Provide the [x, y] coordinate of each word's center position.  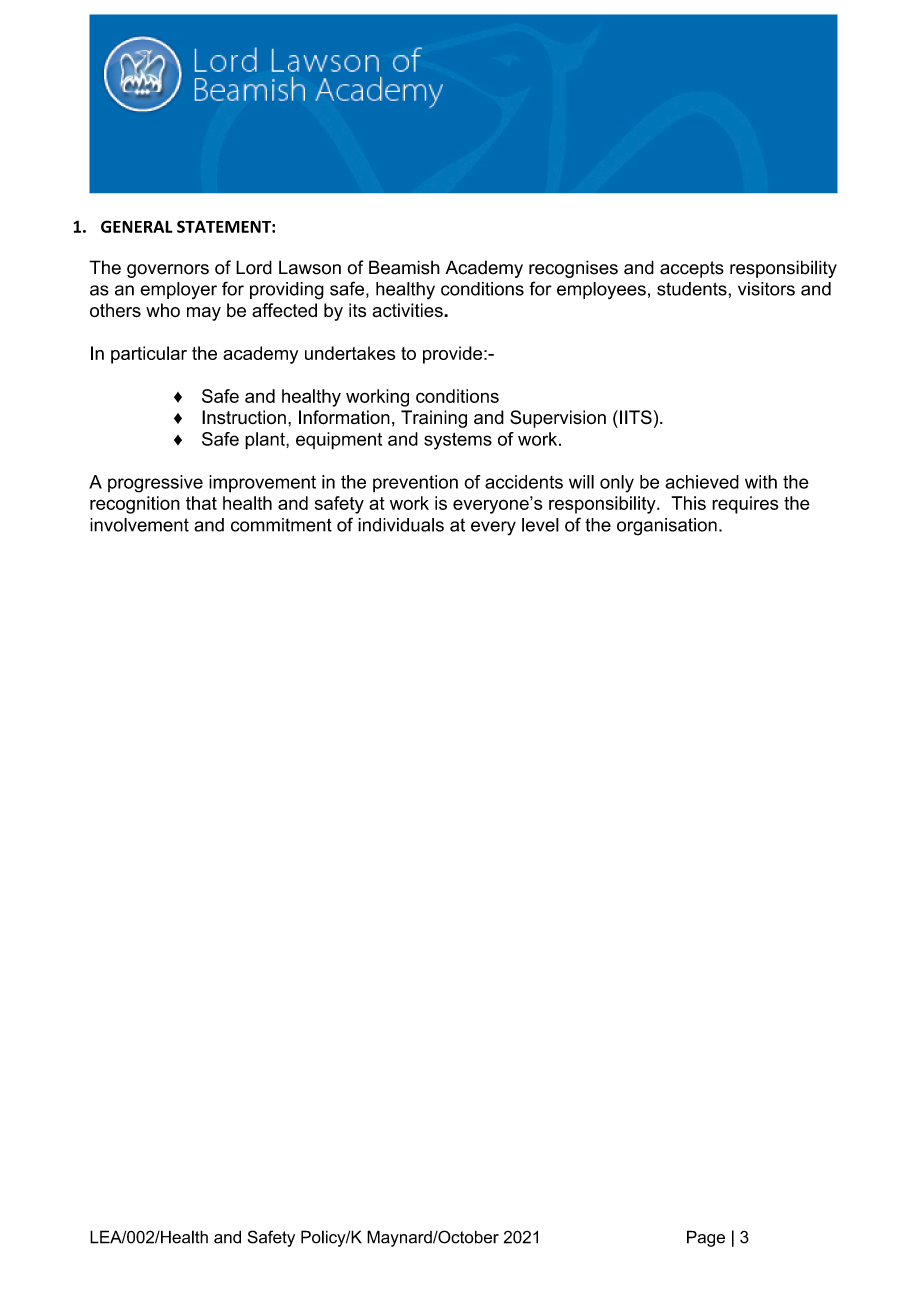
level [540, 525]
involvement [139, 525]
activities [408, 310]
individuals [401, 525]
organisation [667, 527]
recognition [135, 505]
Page [706, 1238]
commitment [281, 525]
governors [168, 271]
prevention [415, 483]
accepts [692, 269]
